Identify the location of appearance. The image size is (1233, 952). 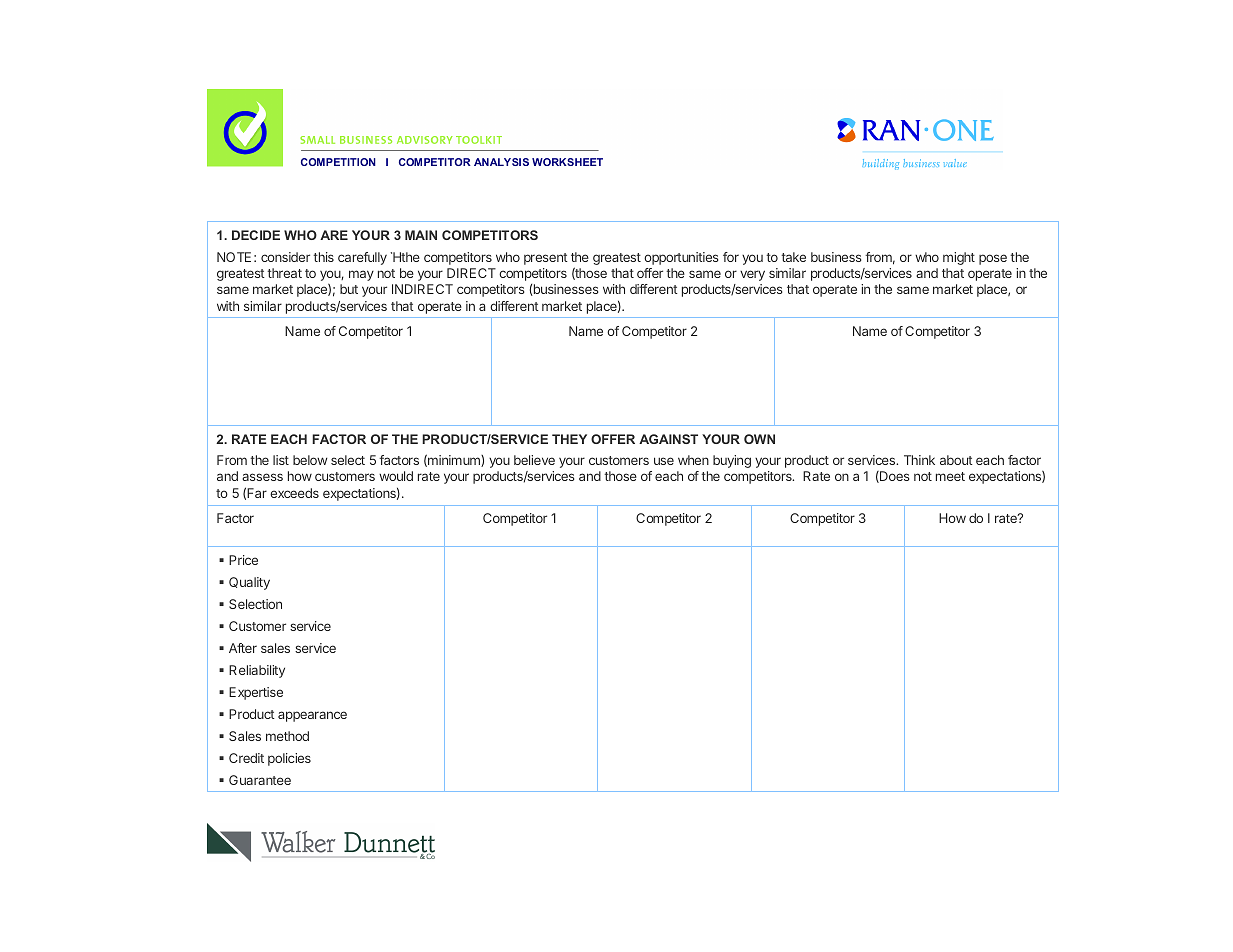
(312, 716).
